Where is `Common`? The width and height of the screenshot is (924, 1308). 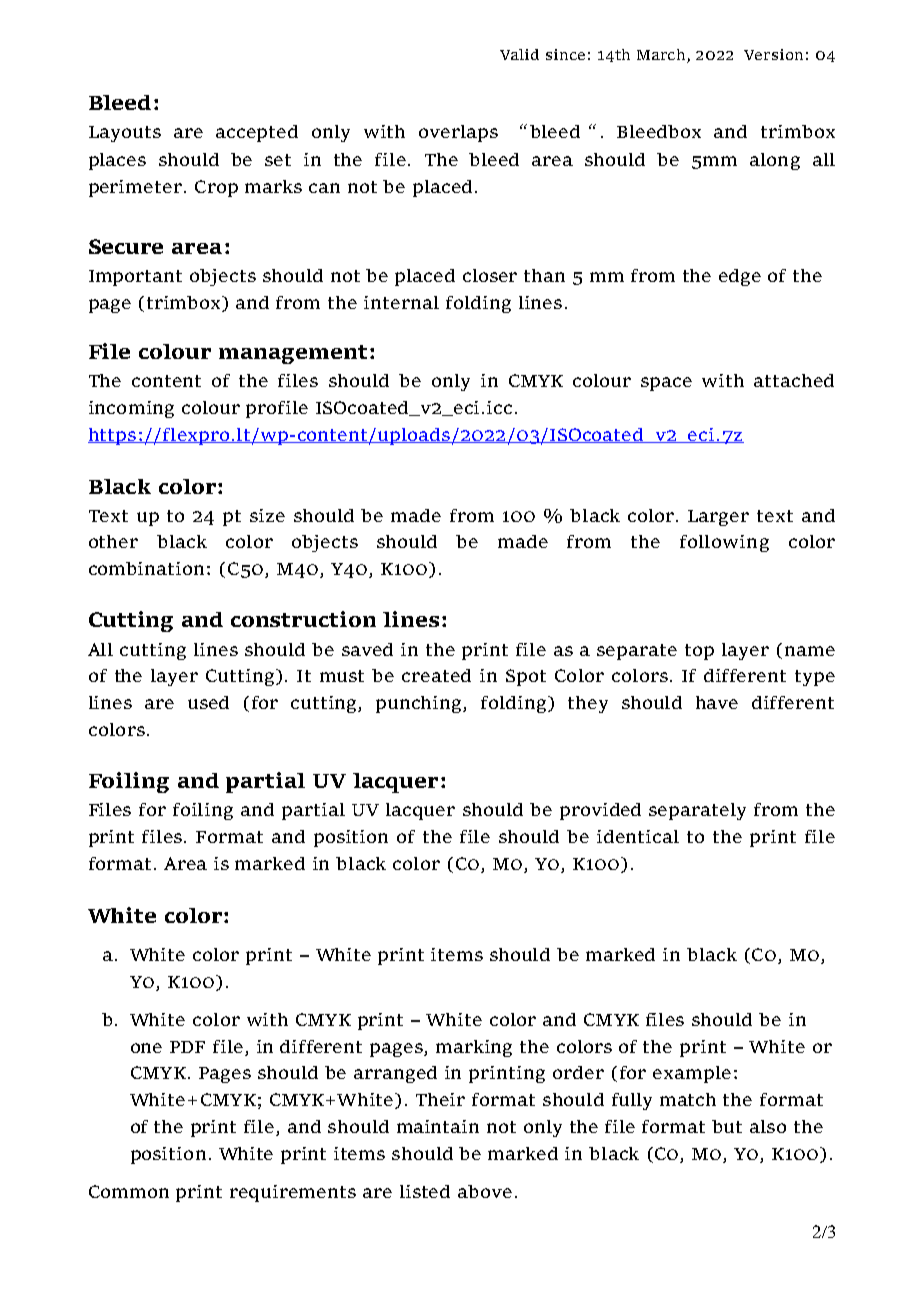 Common is located at coordinates (129, 1191).
